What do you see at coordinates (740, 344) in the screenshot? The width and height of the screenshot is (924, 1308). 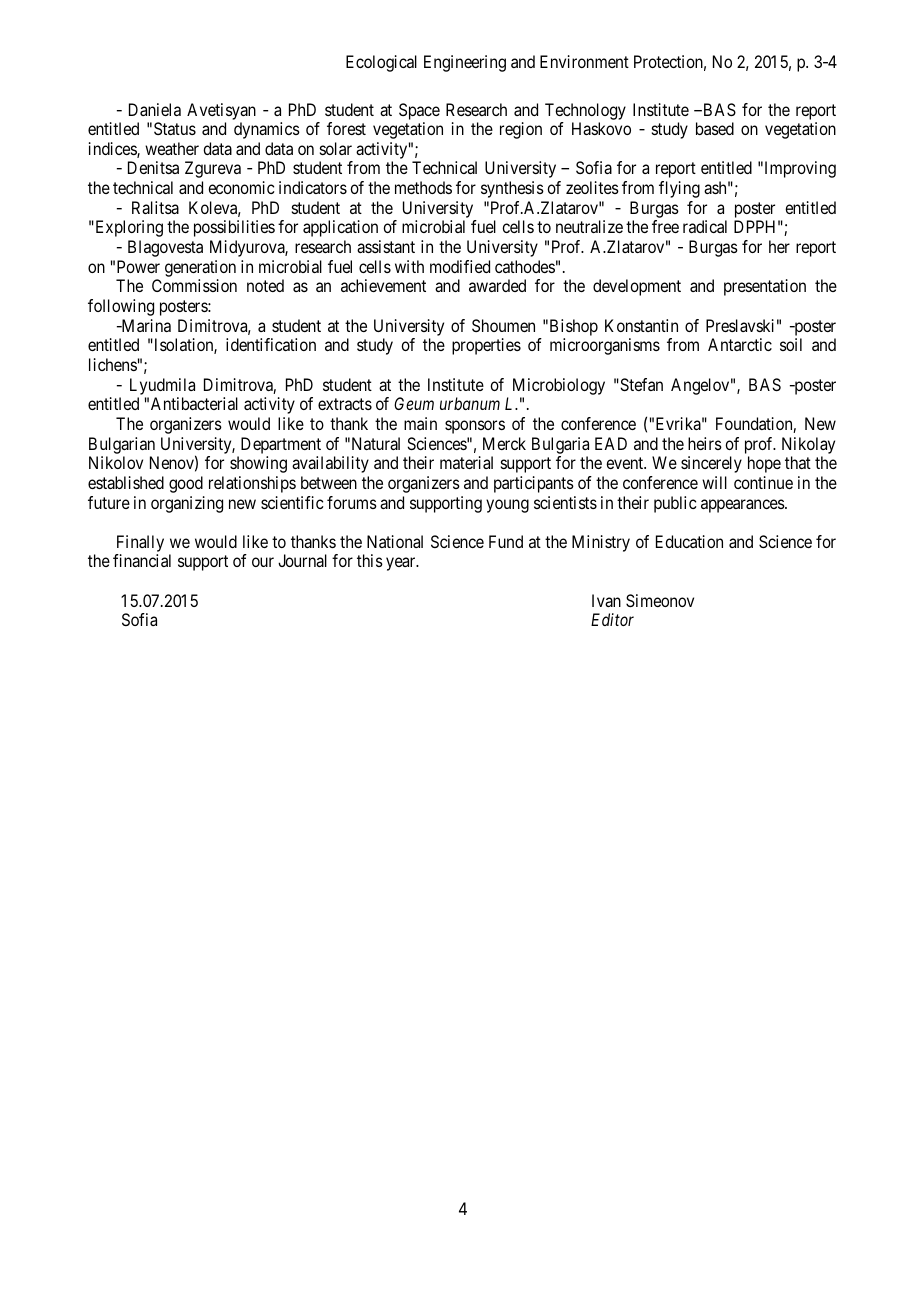 I see `Antarctic` at bounding box center [740, 344].
